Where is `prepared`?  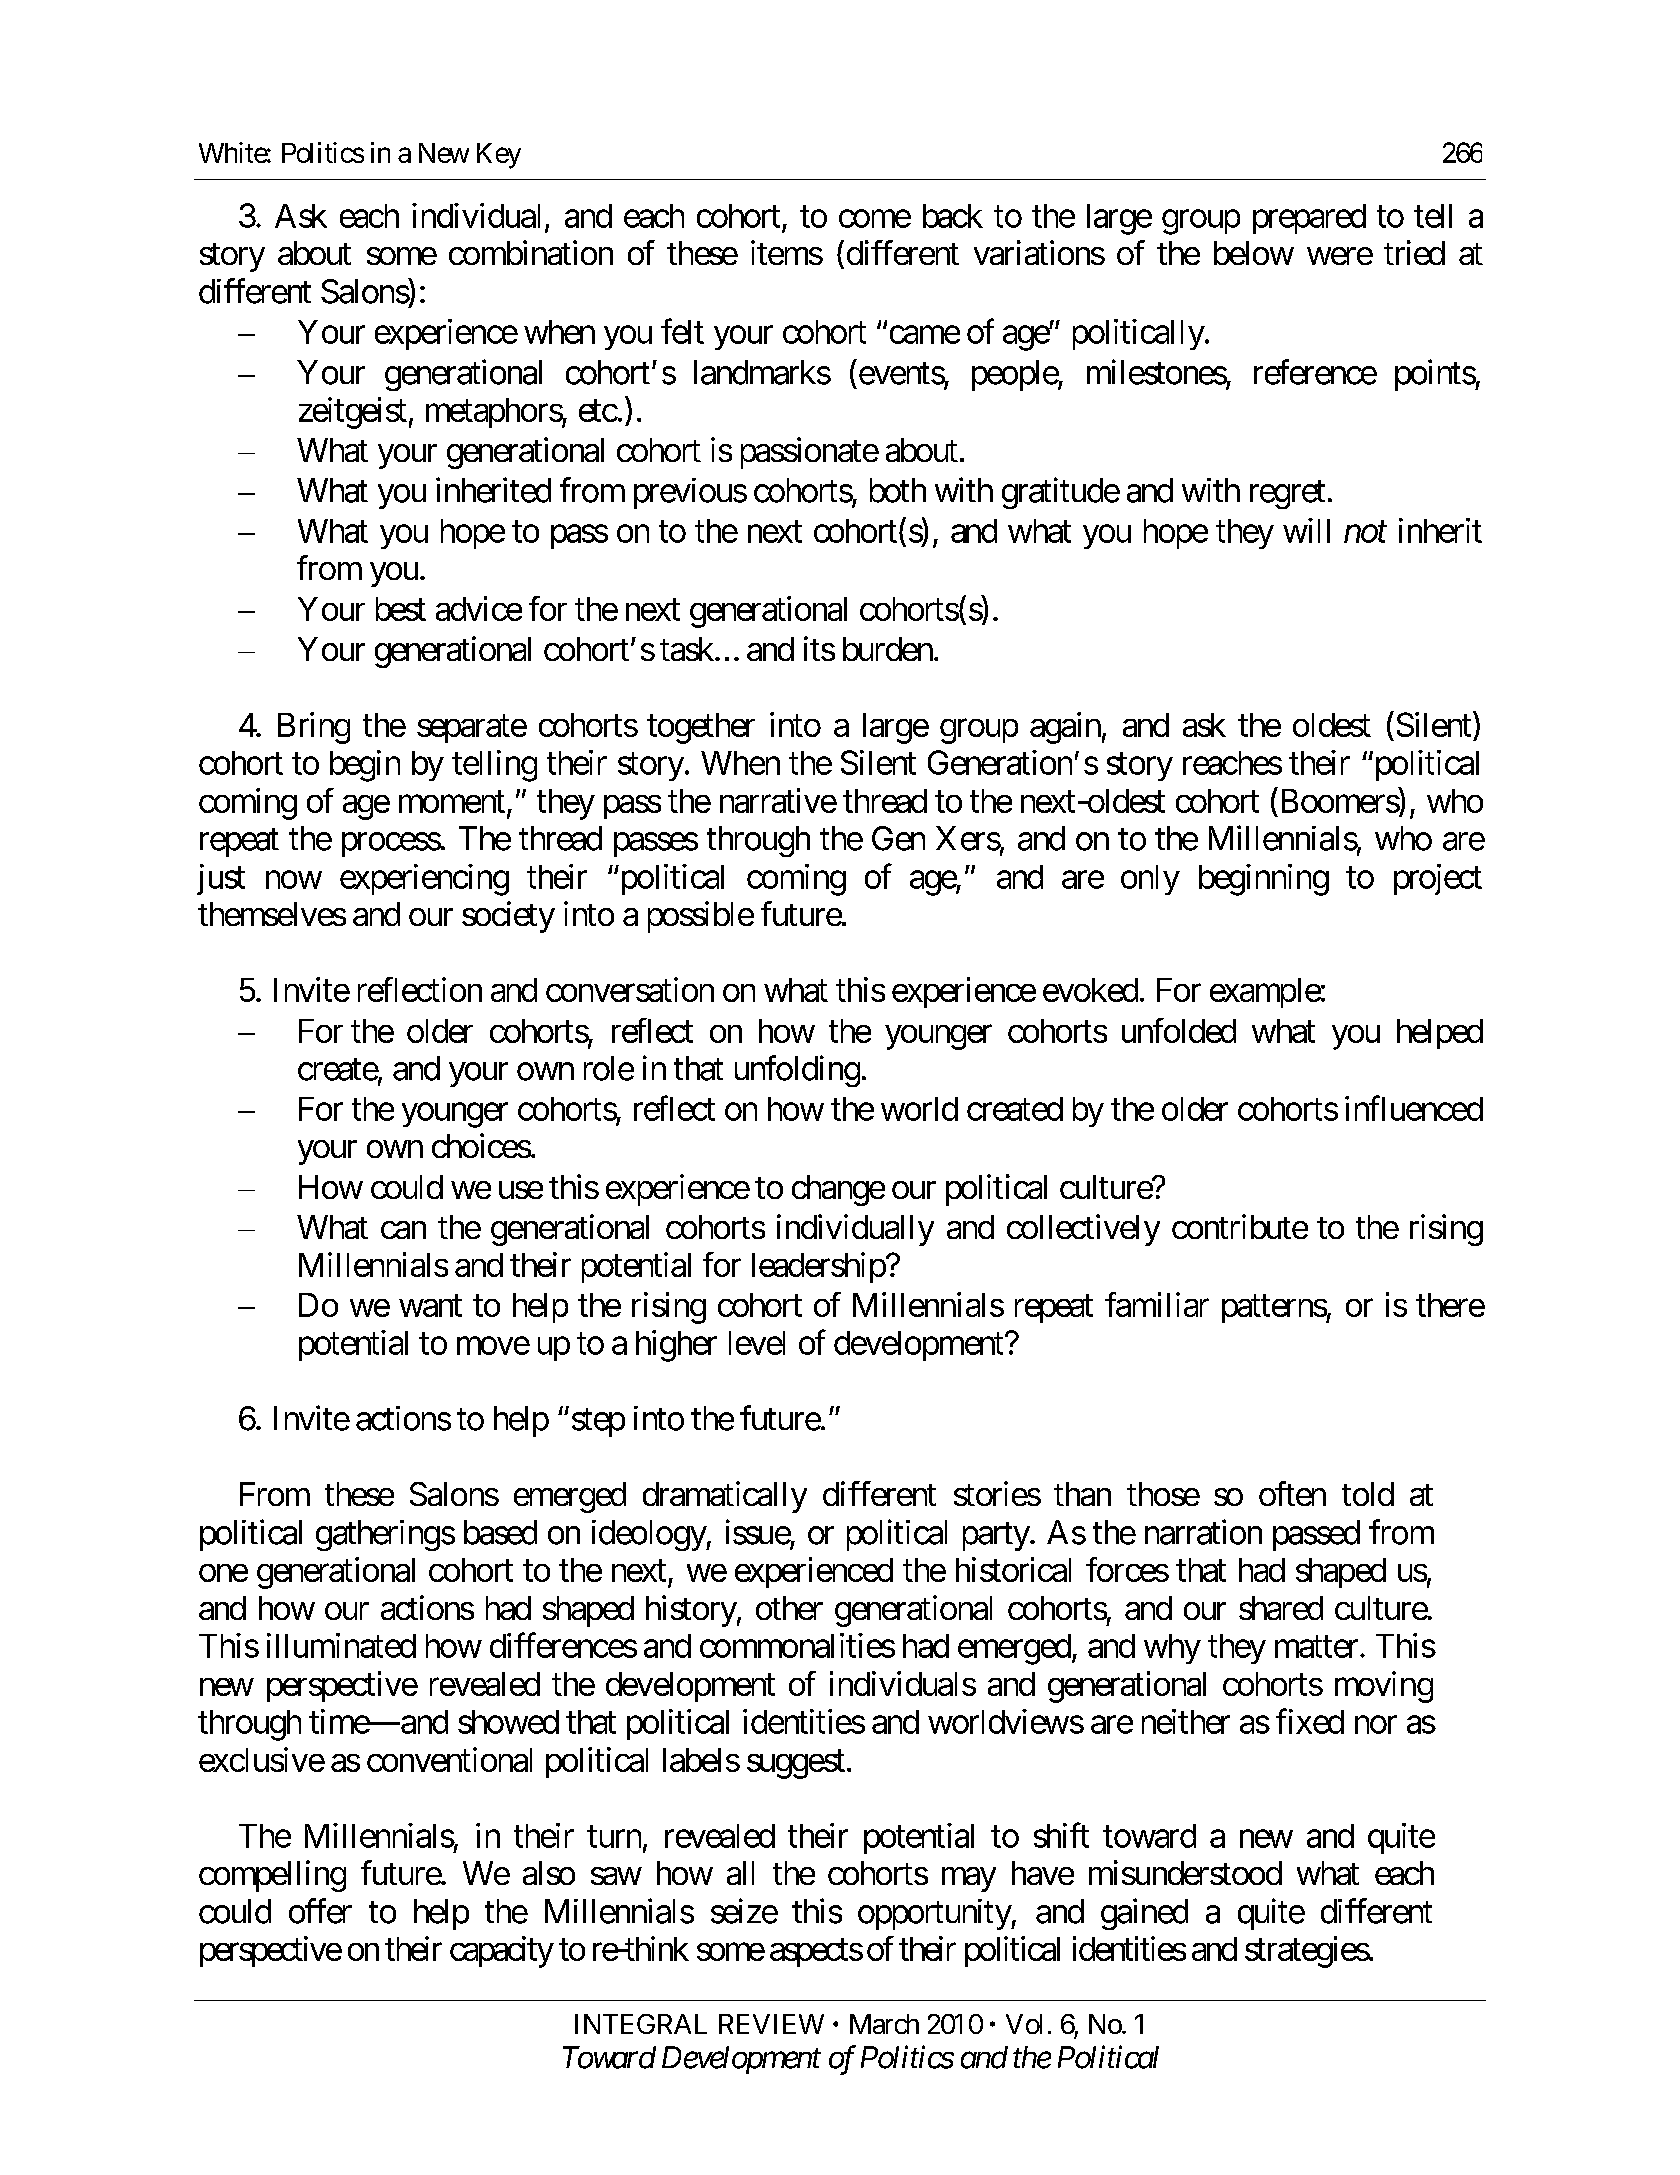 prepared is located at coordinates (1309, 219).
